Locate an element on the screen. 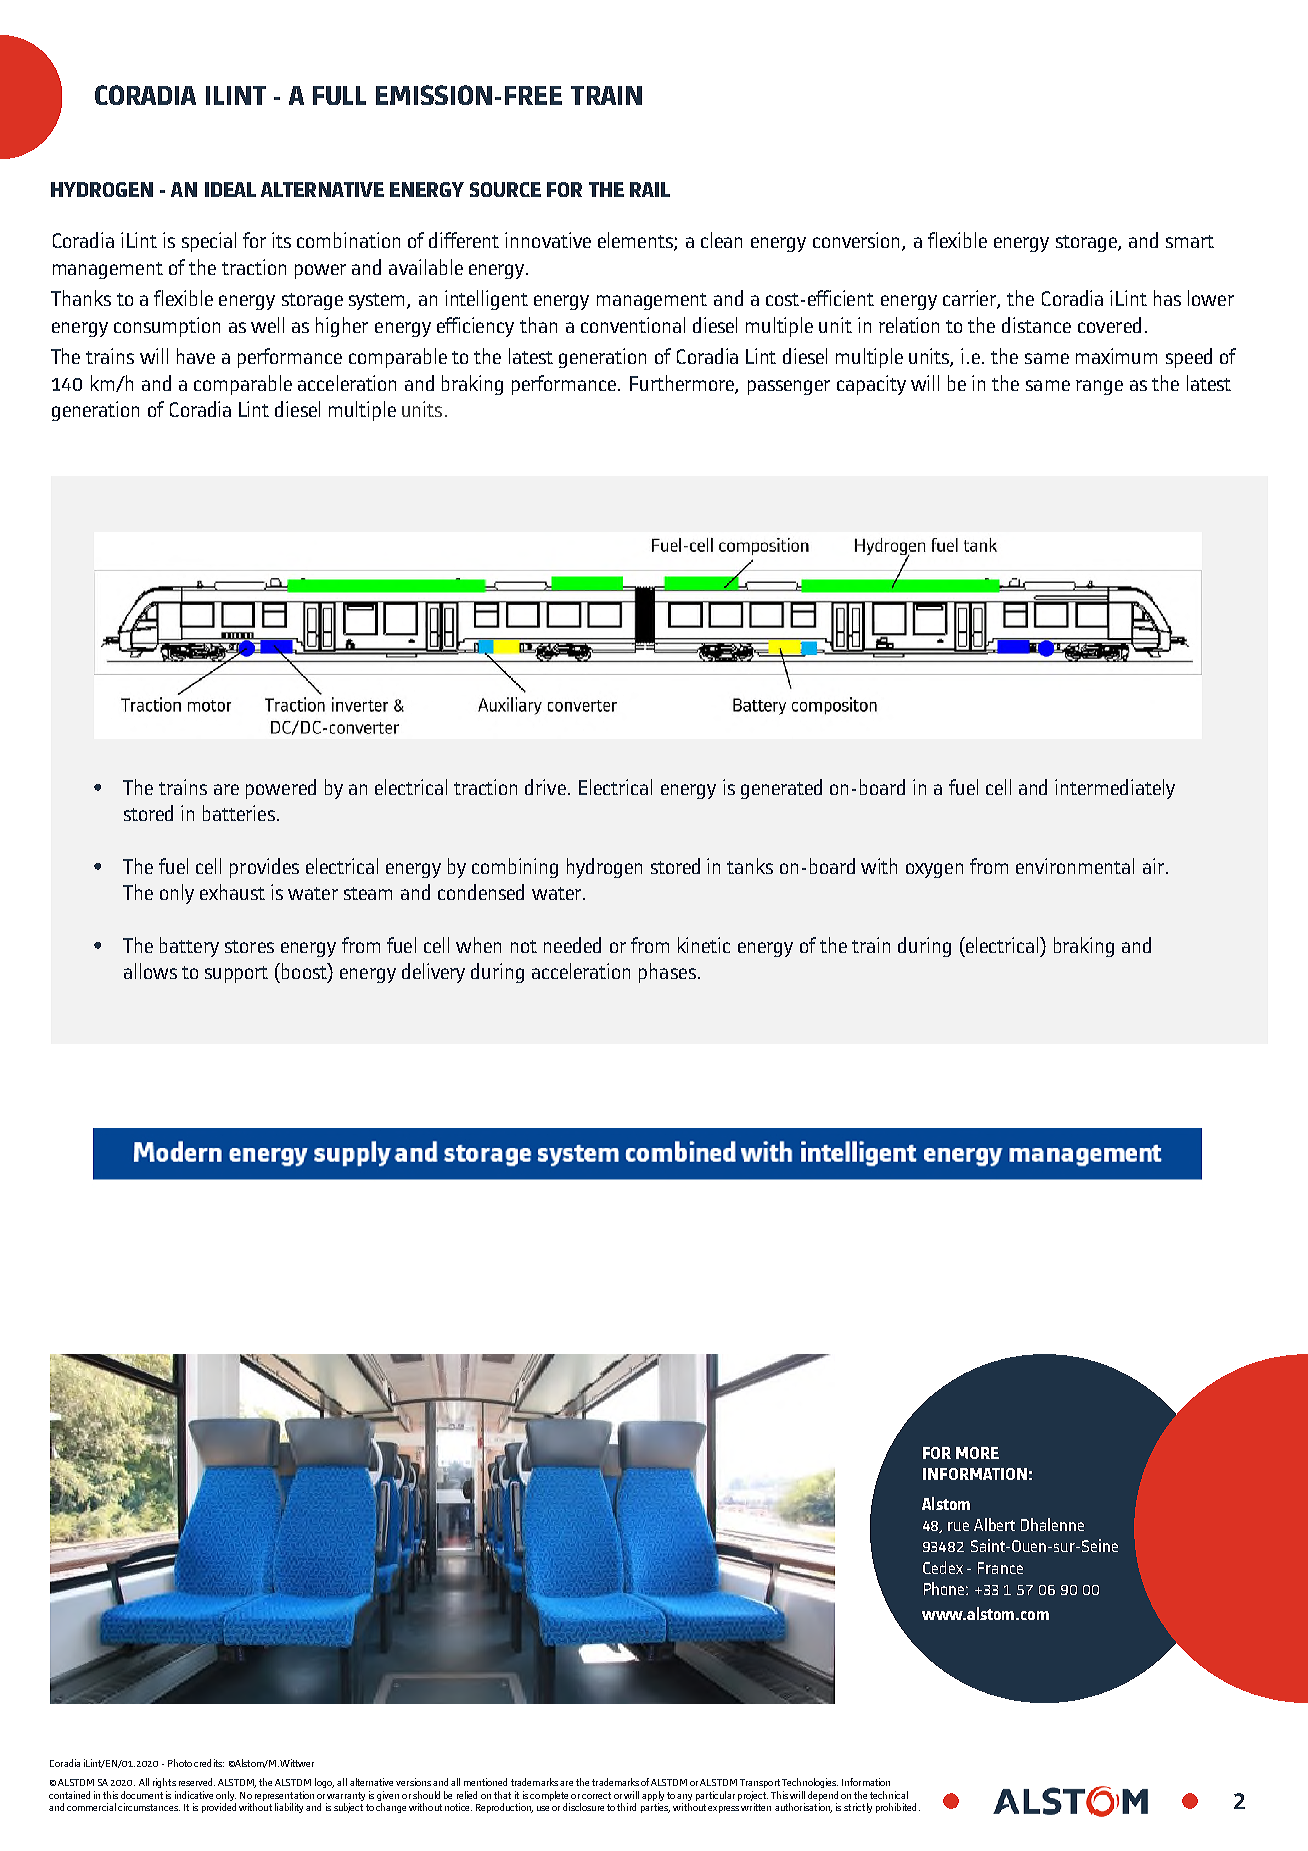 This screenshot has width=1308, height=1851. passenger is located at coordinates (789, 387).
